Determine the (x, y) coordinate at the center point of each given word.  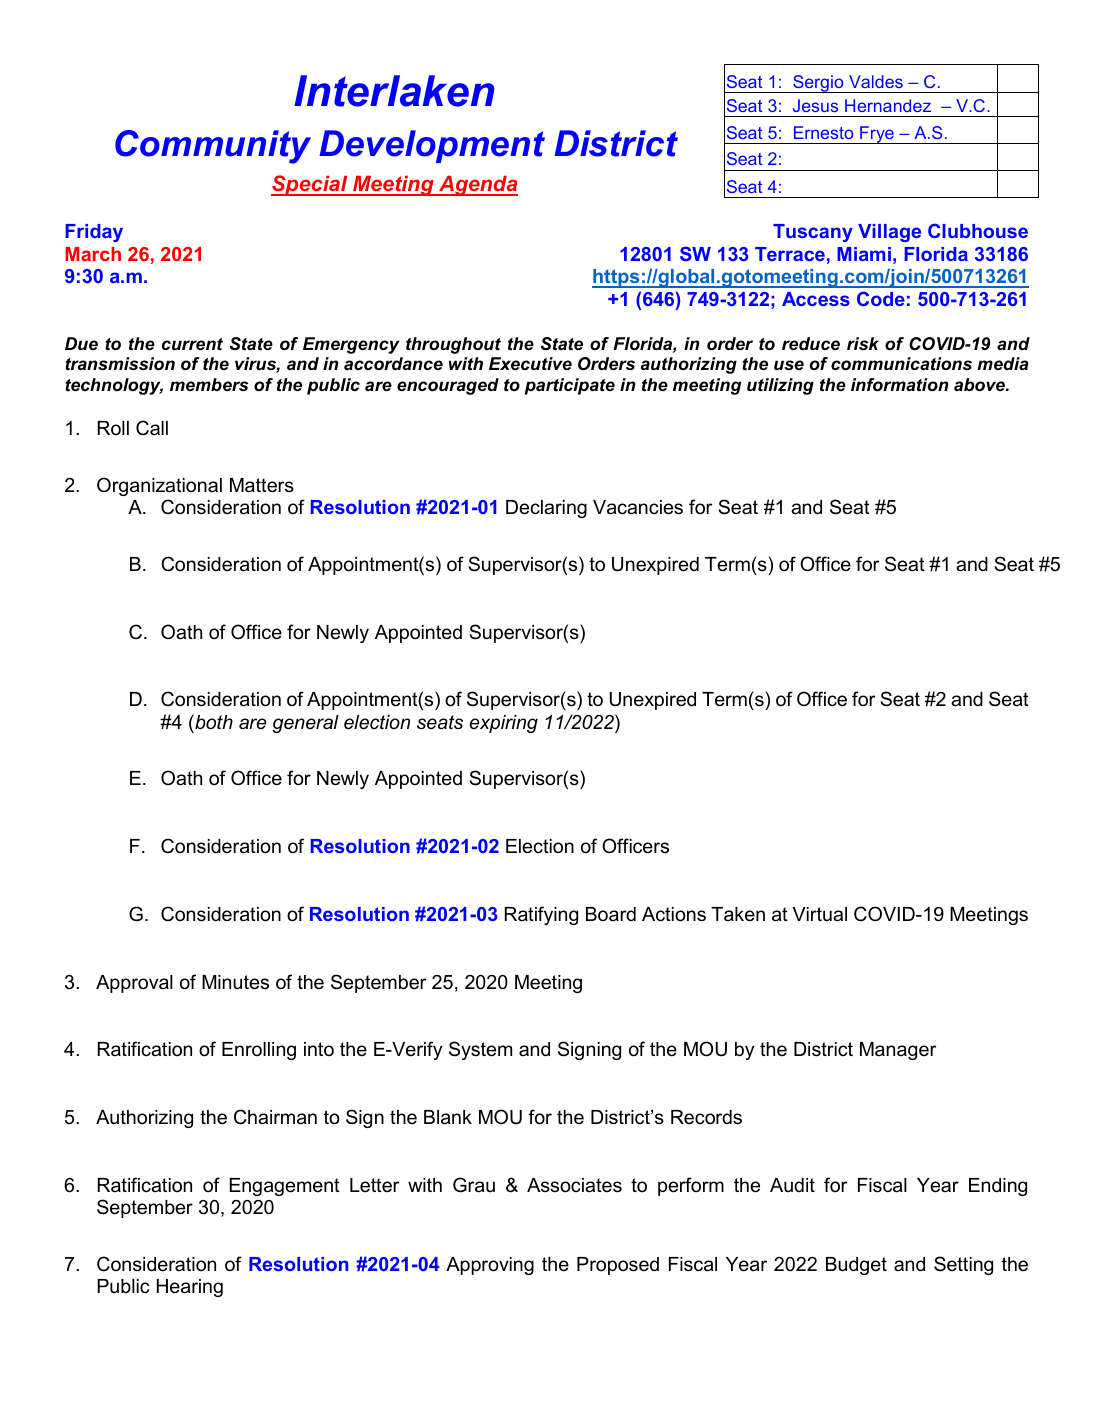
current (192, 344)
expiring (504, 724)
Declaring (546, 509)
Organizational (159, 486)
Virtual (820, 914)
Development (432, 146)
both (213, 722)
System (480, 1050)
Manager (898, 1051)
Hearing (190, 1288)
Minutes (235, 982)
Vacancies (638, 507)
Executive (530, 363)
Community (213, 147)
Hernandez (888, 105)
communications (901, 364)
